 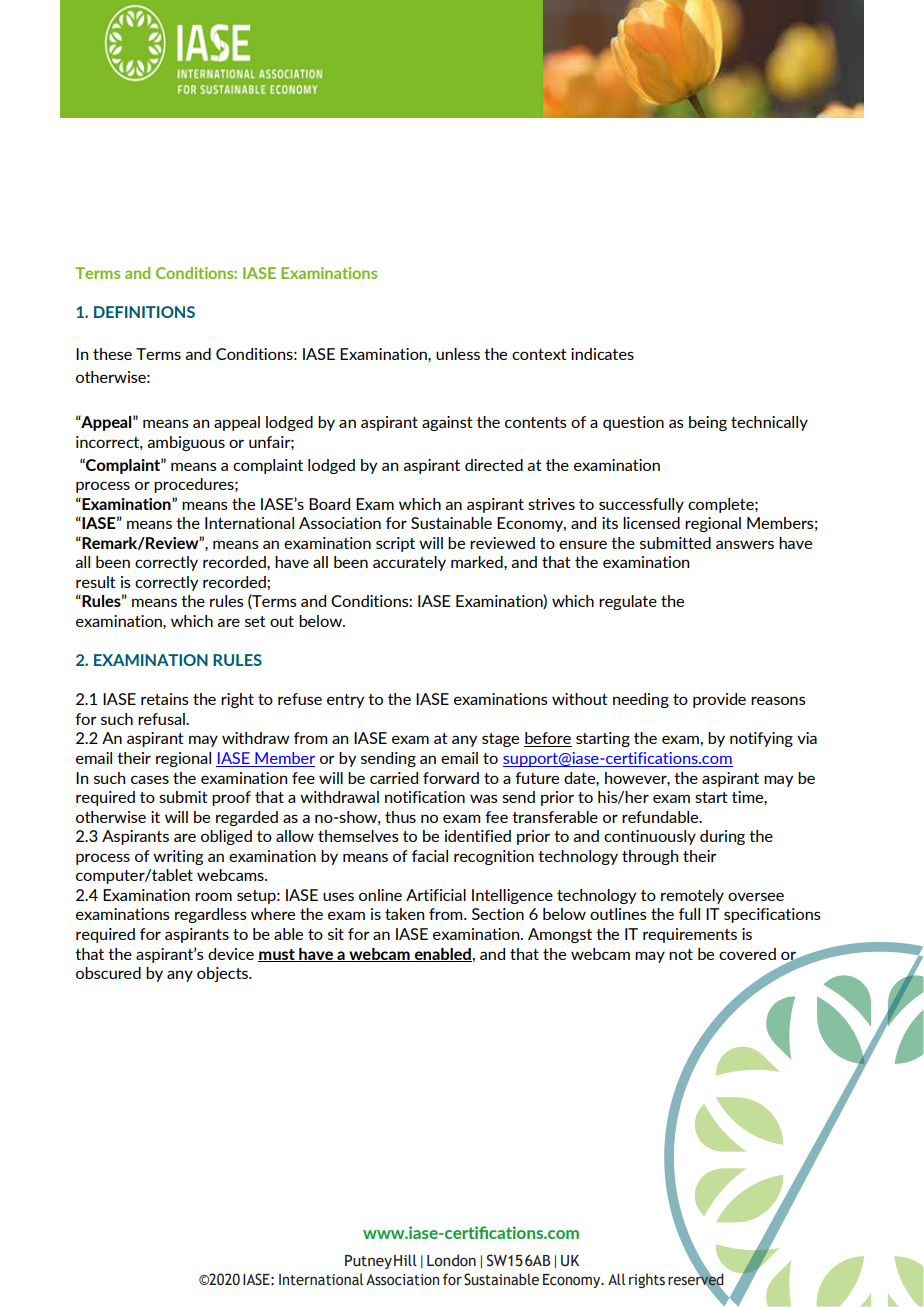 What do you see at coordinates (602, 354) in the screenshot?
I see `indicates` at bounding box center [602, 354].
